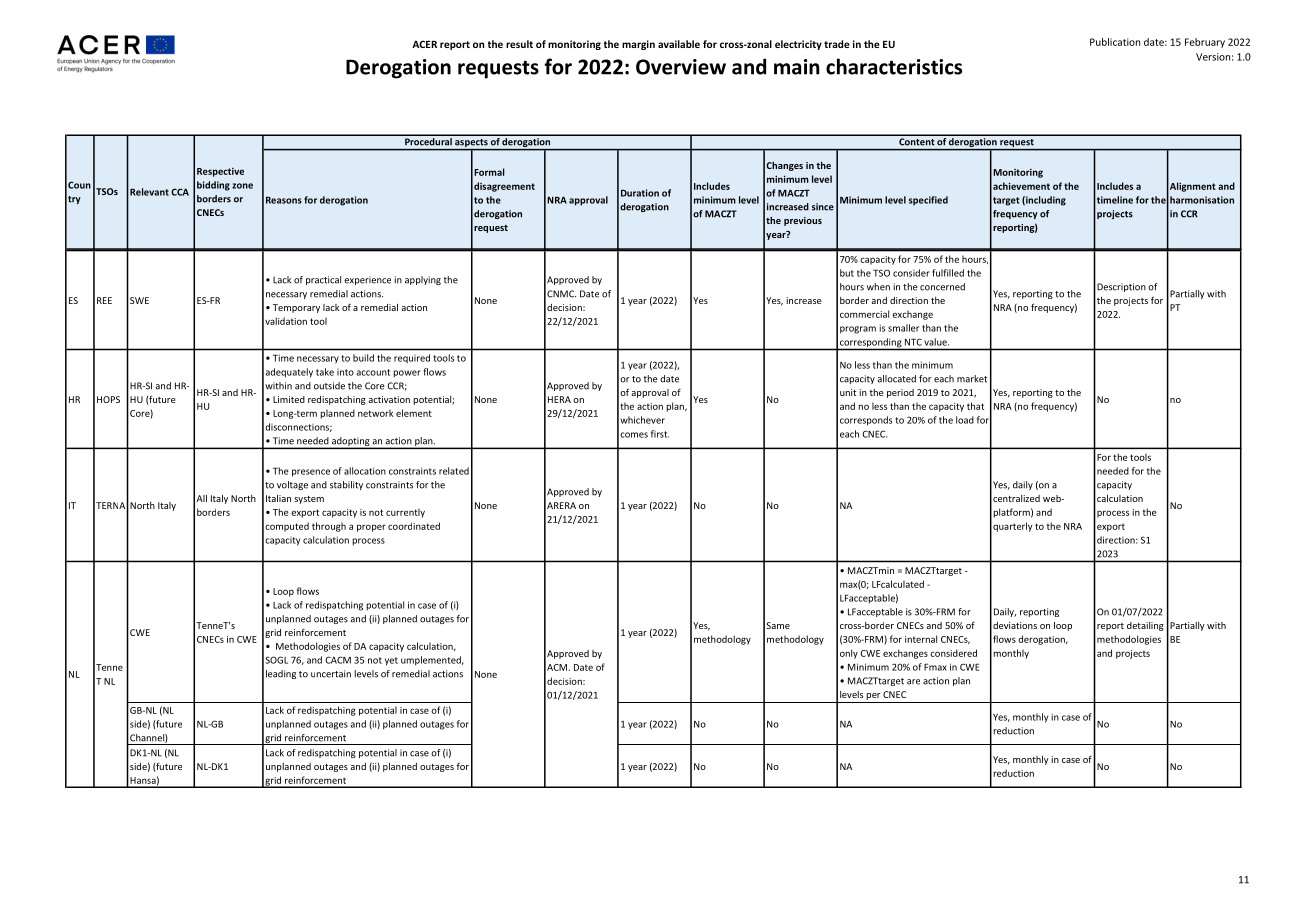 The height and width of the screenshot is (924, 1308). What do you see at coordinates (803, 221) in the screenshot?
I see `previous` at bounding box center [803, 221].
